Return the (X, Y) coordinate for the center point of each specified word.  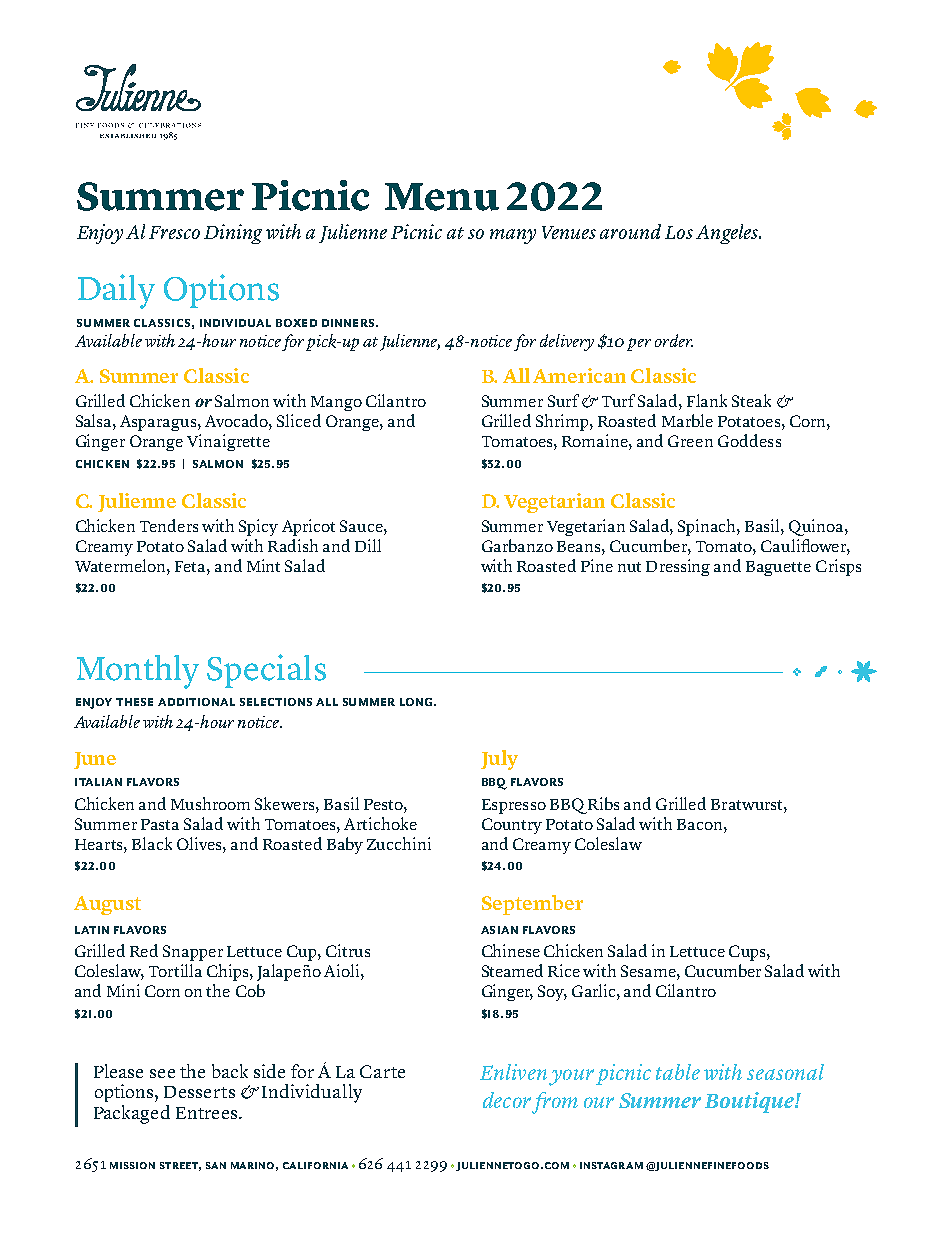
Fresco (174, 232)
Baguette (778, 568)
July (499, 760)
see (162, 1073)
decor (507, 1100)
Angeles (728, 234)
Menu (442, 197)
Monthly (138, 672)
